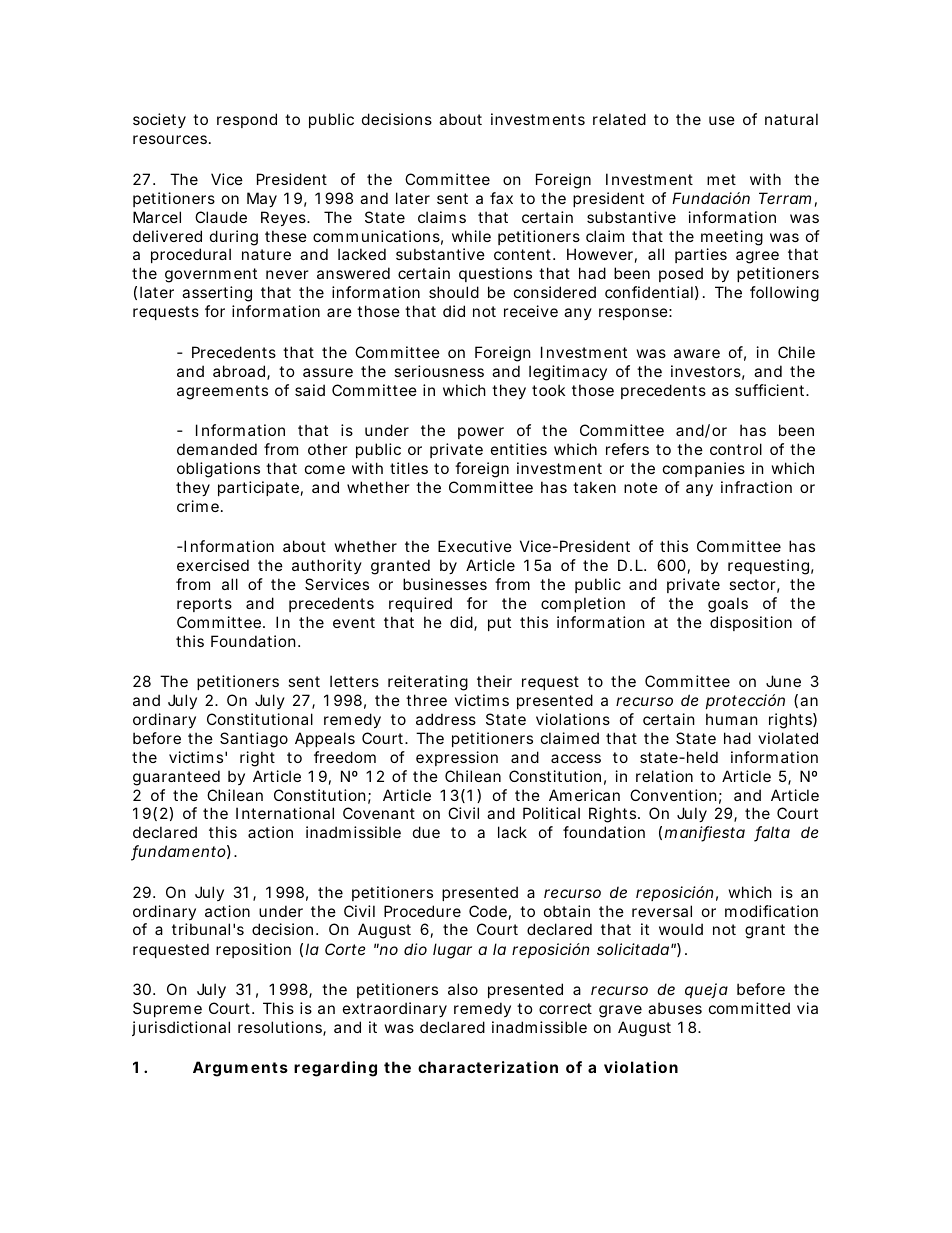  What do you see at coordinates (501, 198) in the page?
I see `fax` at bounding box center [501, 198].
